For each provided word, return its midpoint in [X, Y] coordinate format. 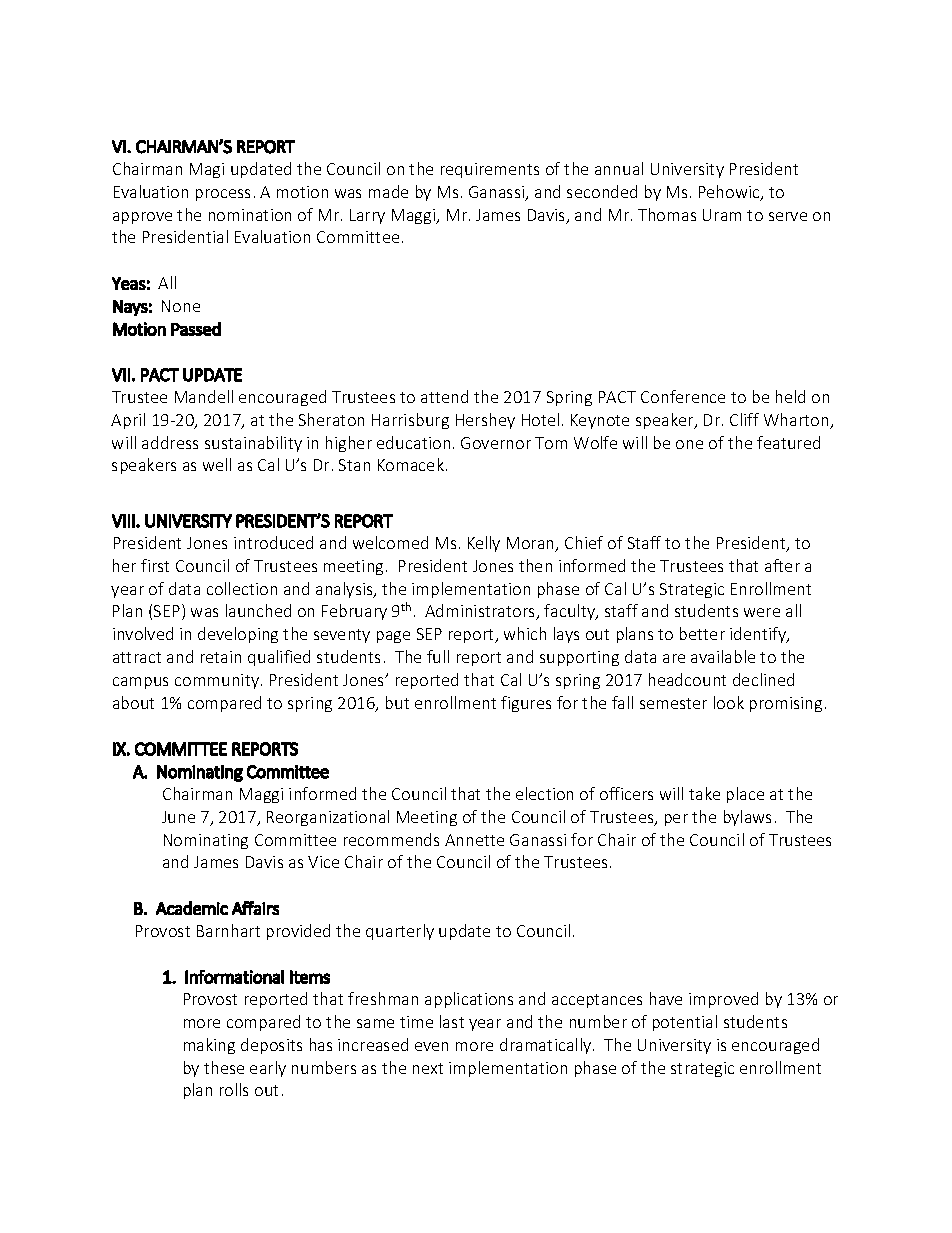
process [223, 195]
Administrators [481, 612]
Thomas [667, 214]
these [224, 1067]
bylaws [747, 818]
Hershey [485, 421]
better [702, 633]
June [178, 817]
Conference [683, 396]
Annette [474, 840]
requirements [490, 170]
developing [238, 635]
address [170, 442]
